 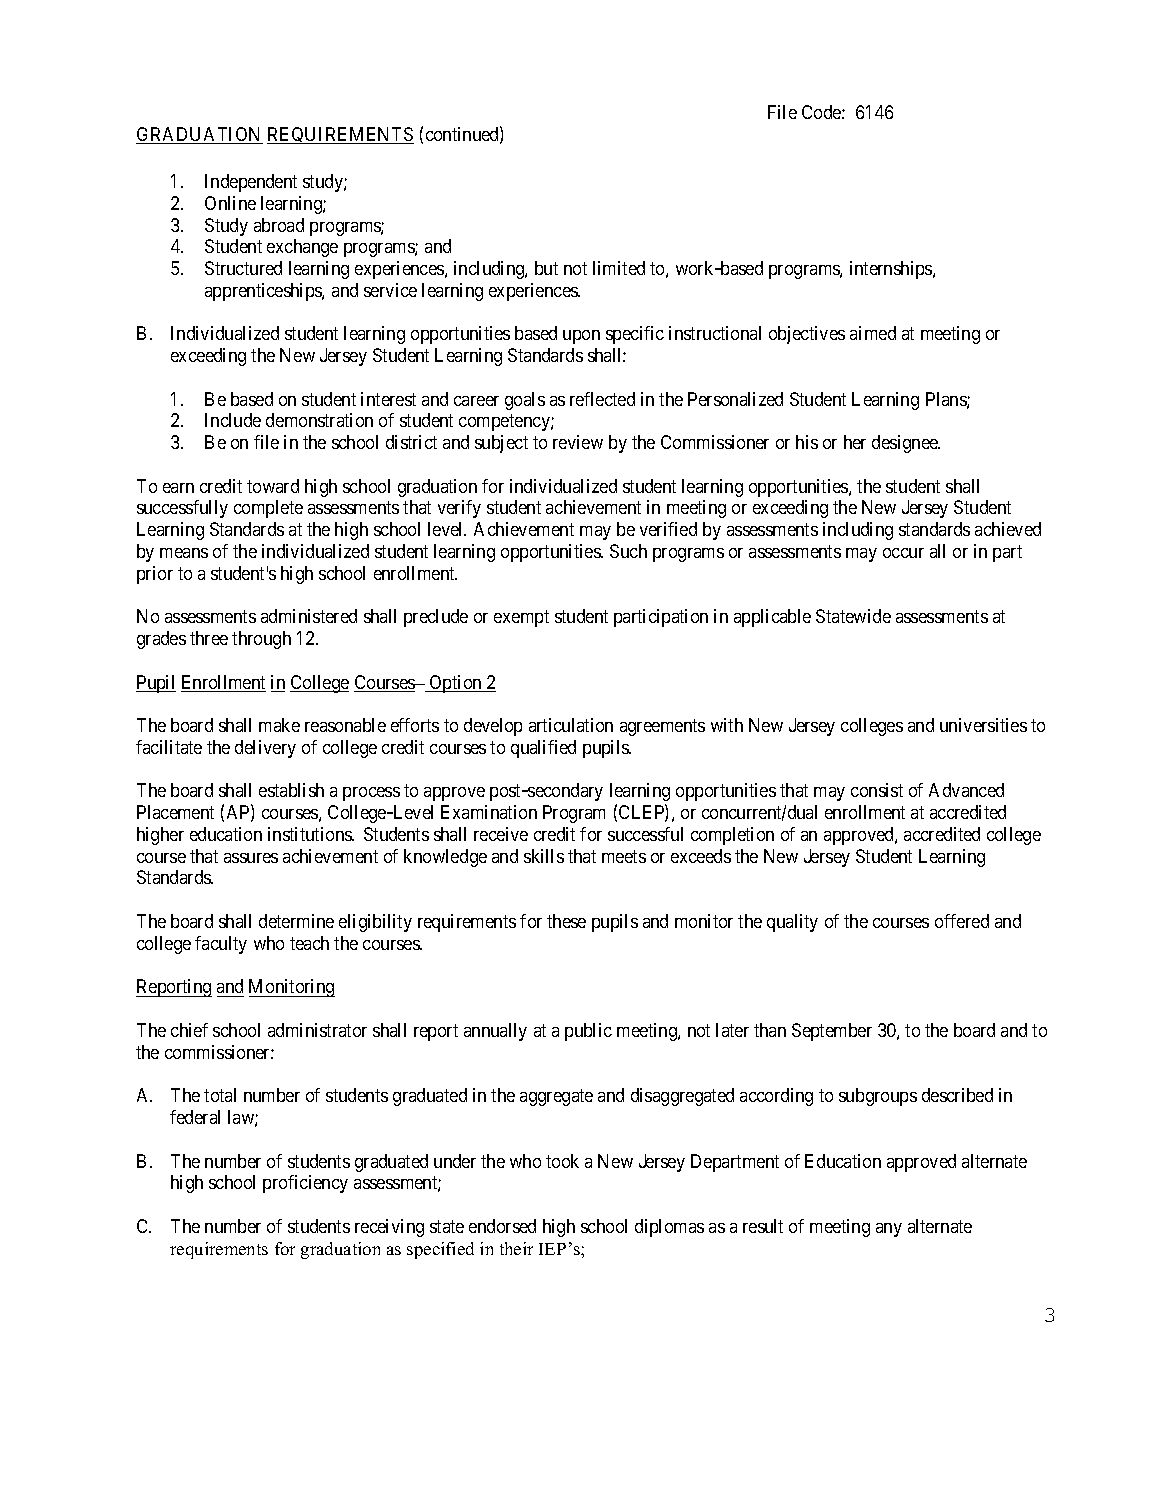 I want to click on complete, so click(x=268, y=509).
